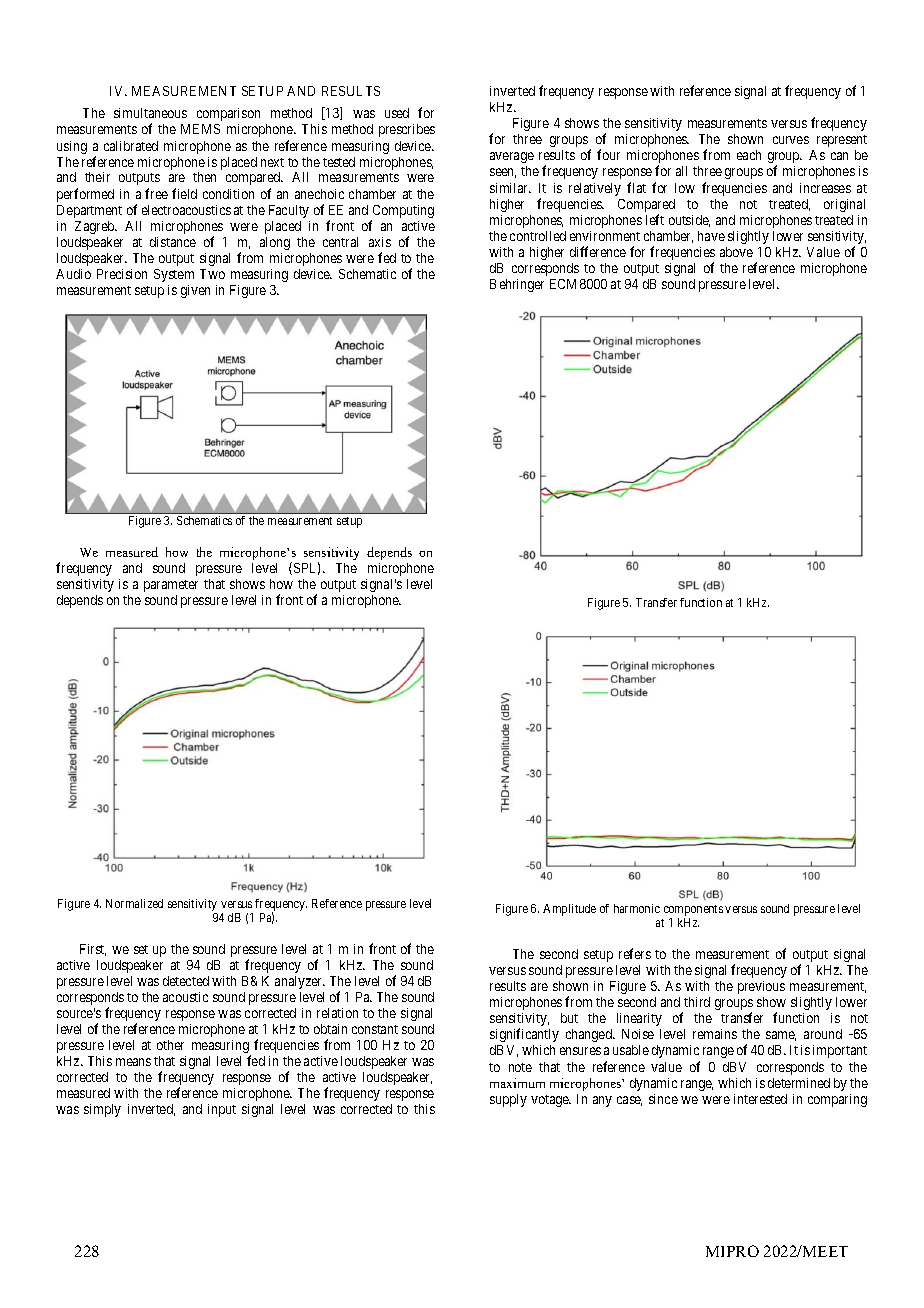 The width and height of the screenshot is (924, 1308). I want to click on Behringer, so click(517, 285).
